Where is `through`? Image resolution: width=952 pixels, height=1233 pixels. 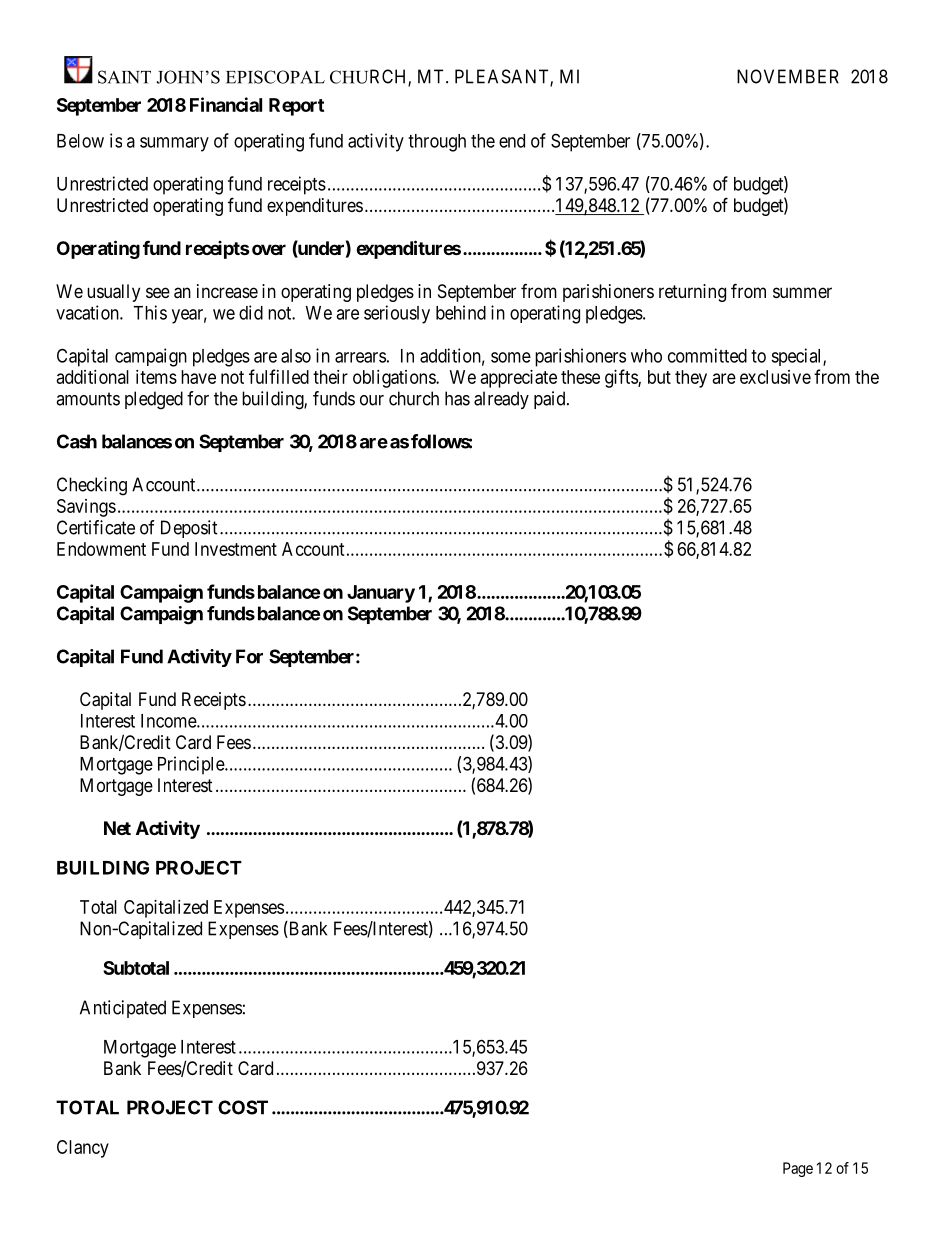
through is located at coordinates (437, 143).
